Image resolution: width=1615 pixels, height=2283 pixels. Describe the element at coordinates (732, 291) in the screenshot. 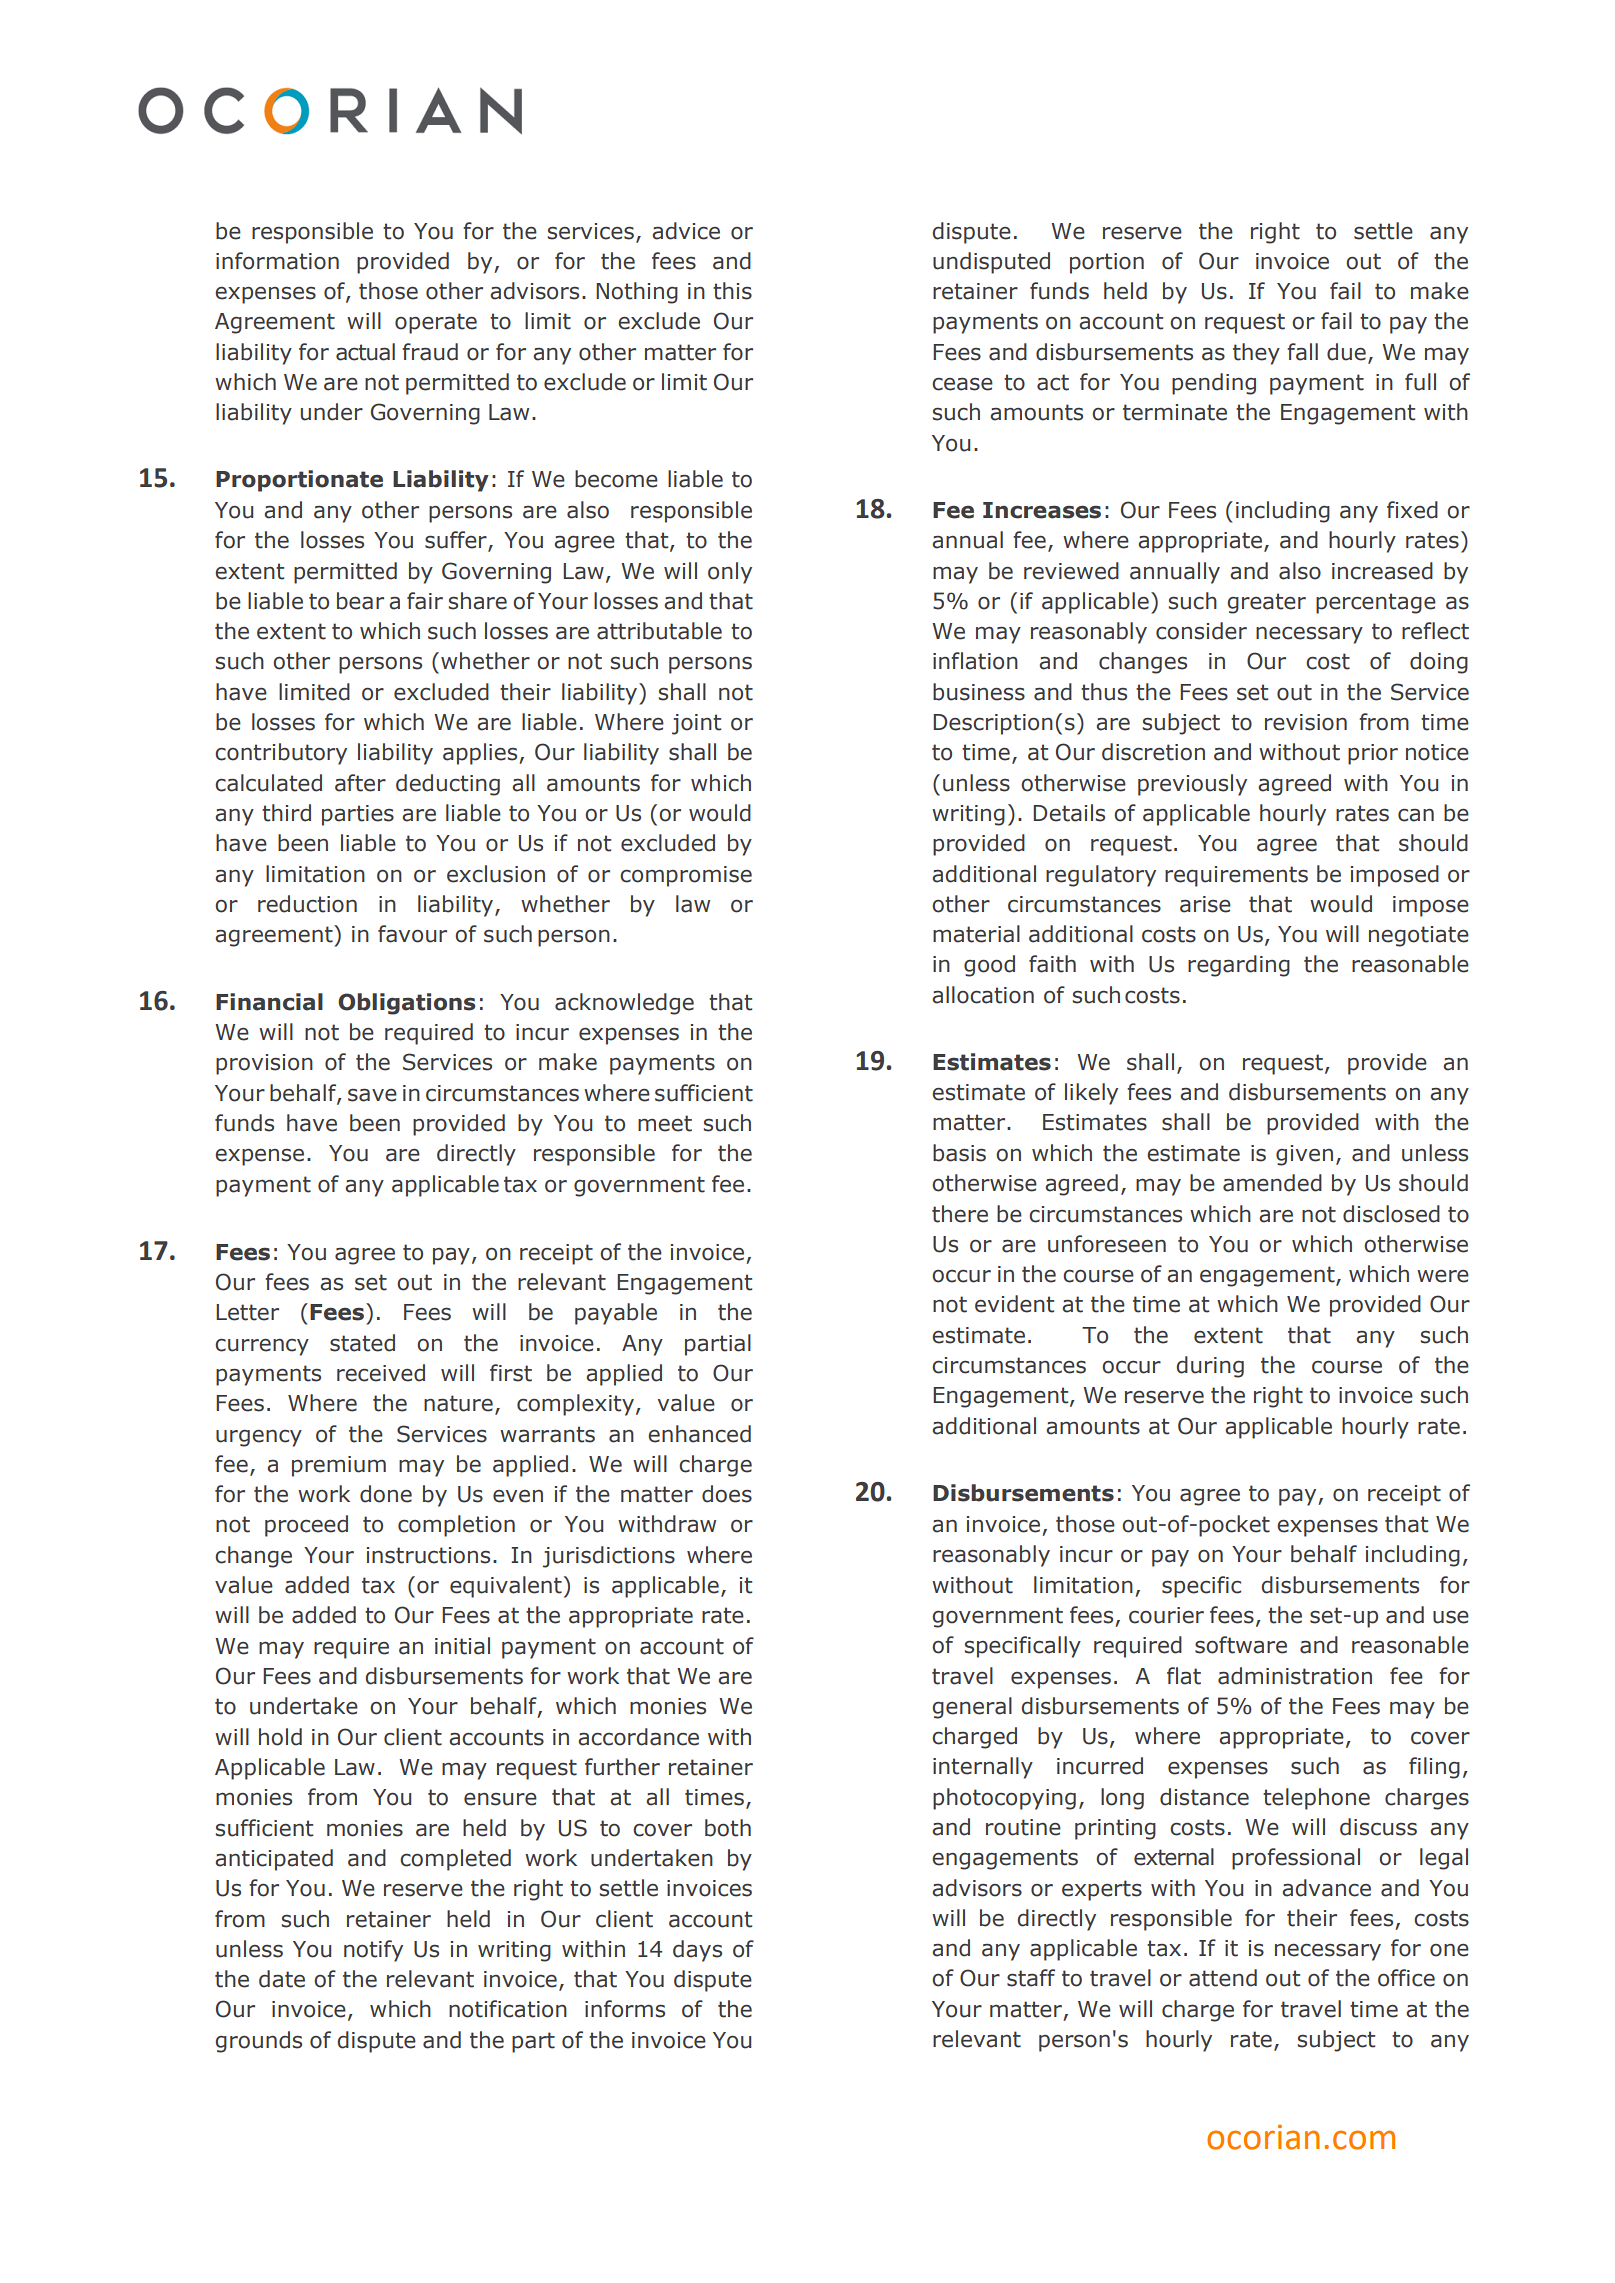

I see `this` at that location.
